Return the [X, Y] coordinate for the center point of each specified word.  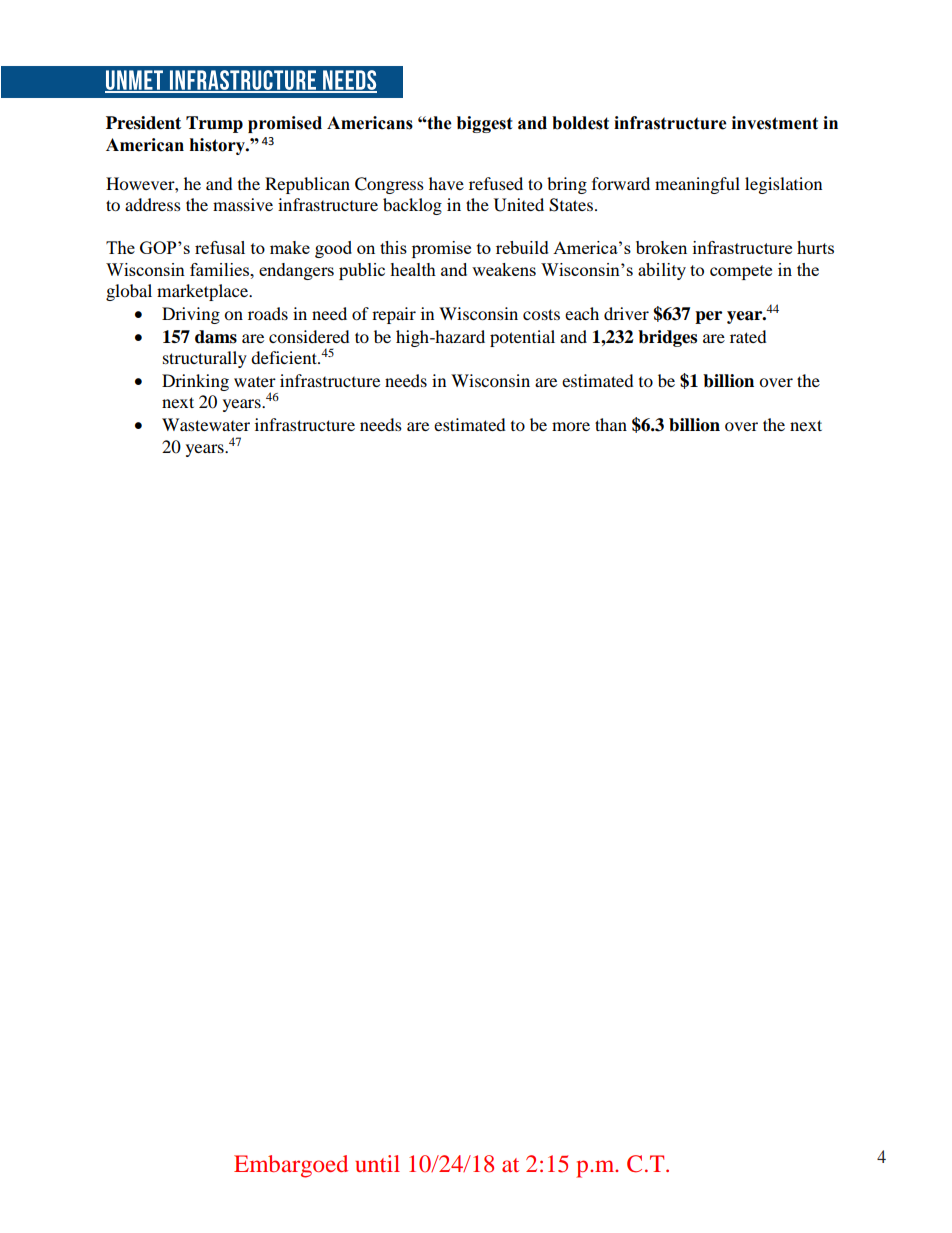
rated [748, 336]
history [218, 146]
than [611, 424]
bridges [667, 338]
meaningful [697, 185]
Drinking [195, 382]
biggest [485, 124]
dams [216, 337]
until [377, 1163]
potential [522, 338]
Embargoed [291, 1166]
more [571, 426]
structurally [205, 359]
